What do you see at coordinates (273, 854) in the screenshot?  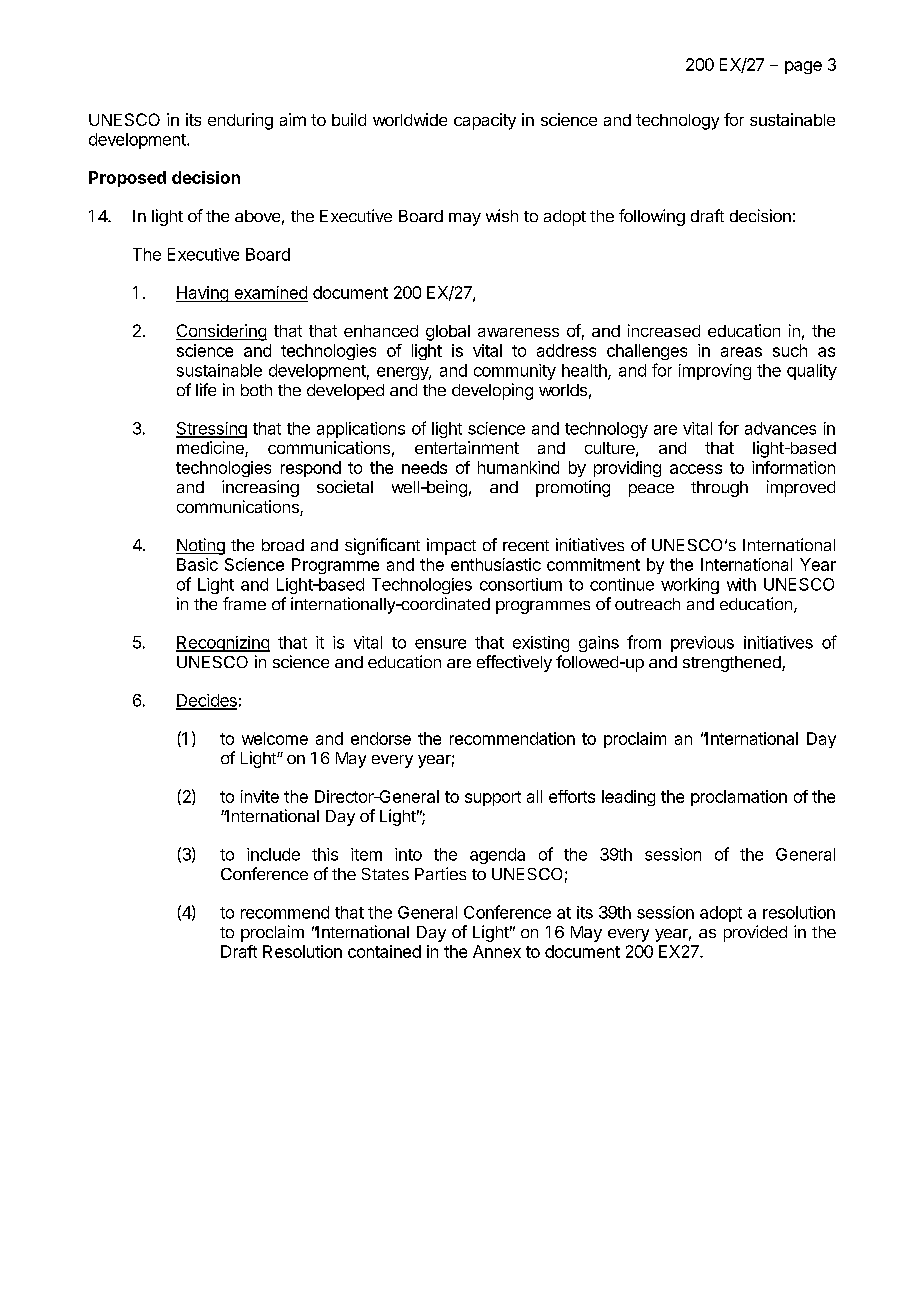 I see `include` at bounding box center [273, 854].
